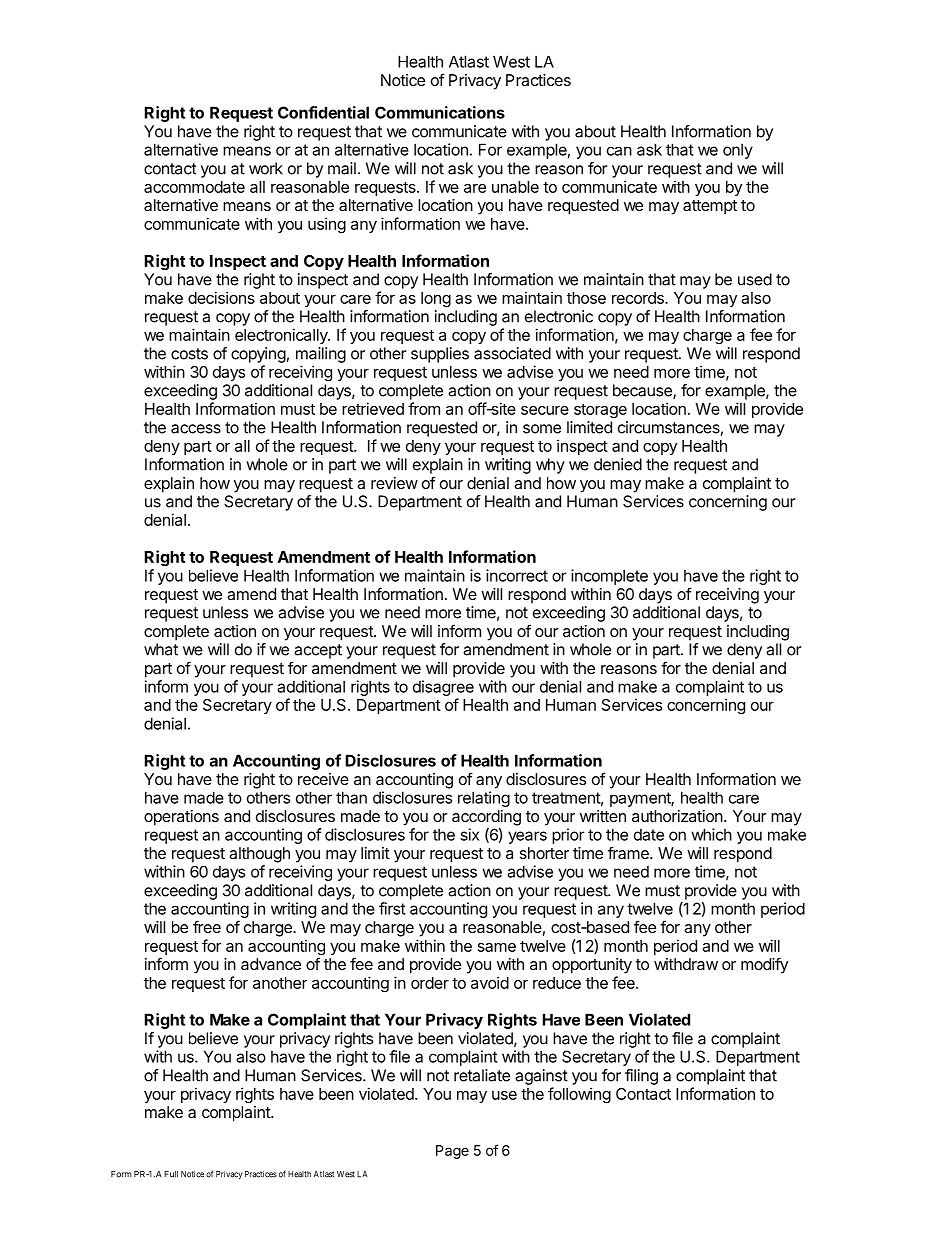  Describe the element at coordinates (517, 575) in the screenshot. I see `incorrect` at that location.
